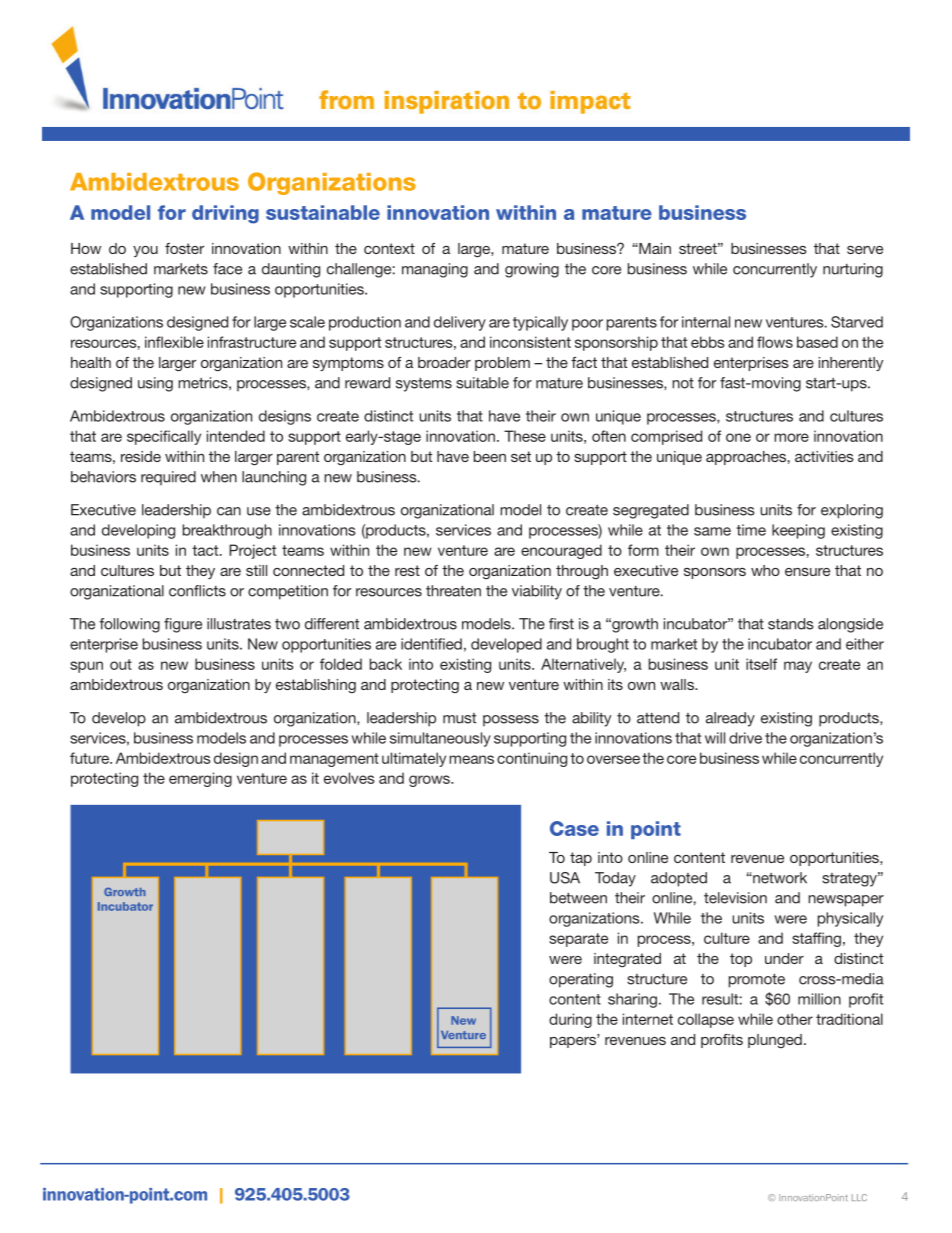 This screenshot has height=1233, width=952. What do you see at coordinates (459, 718) in the screenshot?
I see `must` at bounding box center [459, 718].
